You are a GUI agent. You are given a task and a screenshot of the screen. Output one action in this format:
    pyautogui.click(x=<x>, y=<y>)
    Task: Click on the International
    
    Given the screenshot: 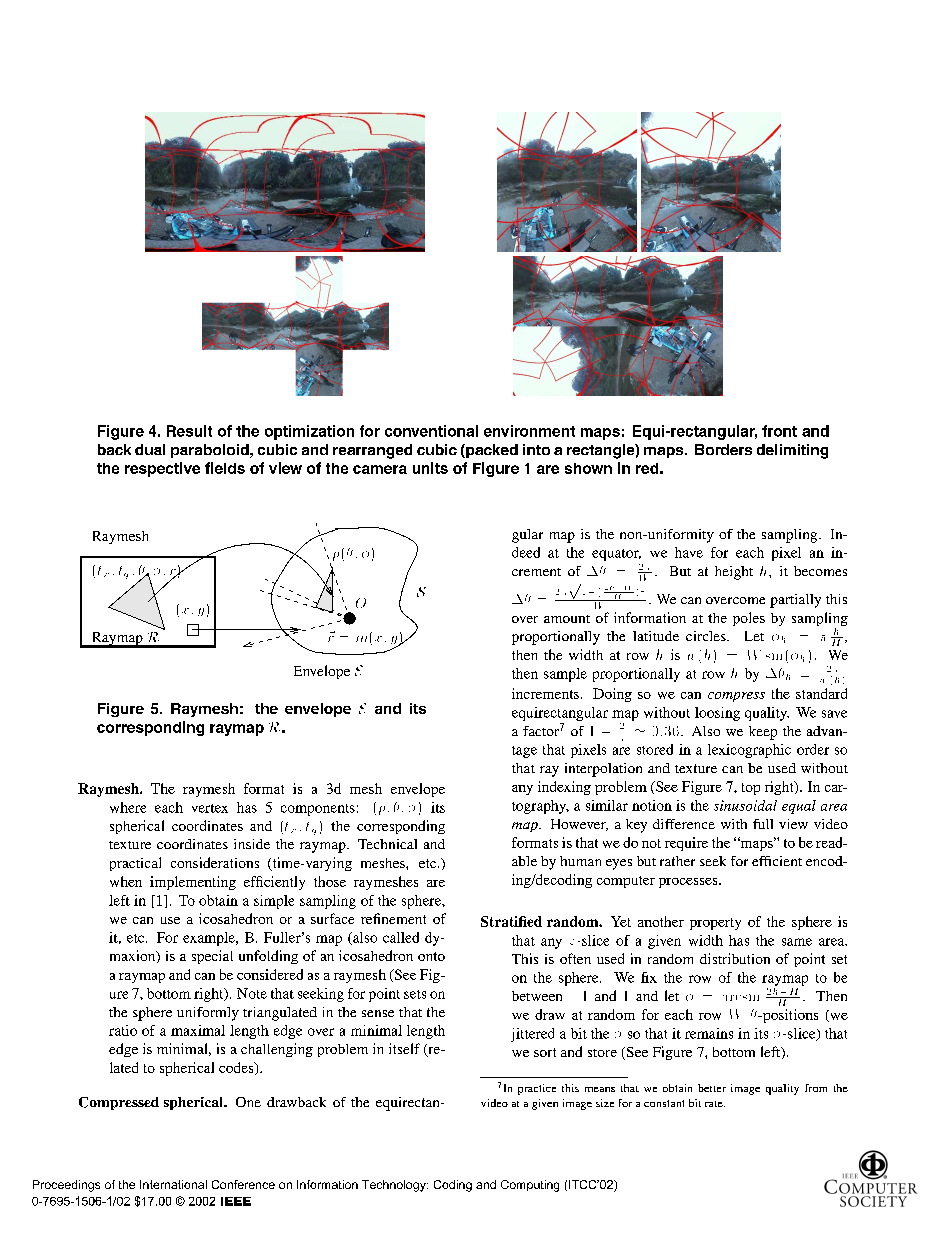 What is the action you would take?
    pyautogui.click(x=173, y=1184)
